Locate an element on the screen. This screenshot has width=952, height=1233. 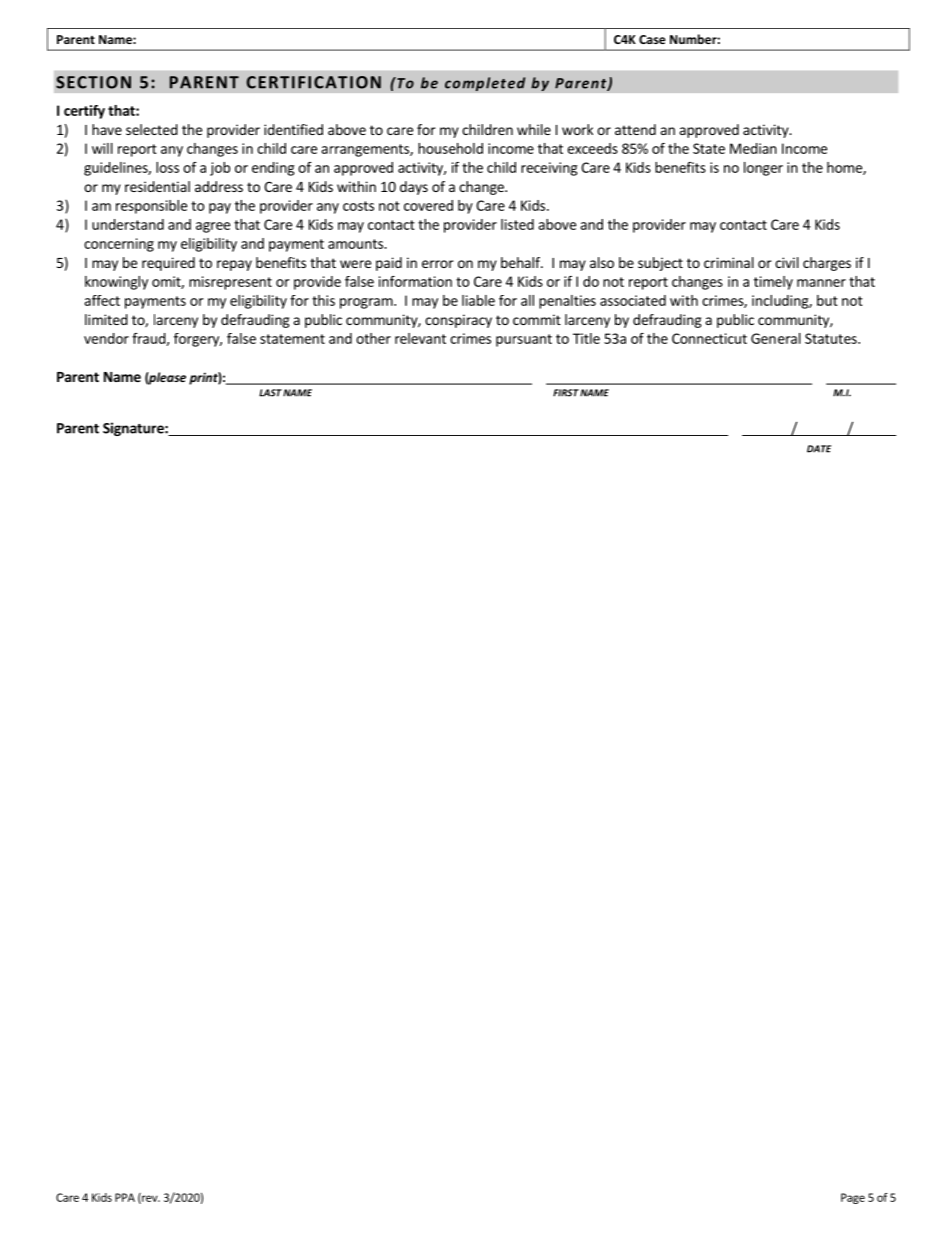
while is located at coordinates (534, 129).
